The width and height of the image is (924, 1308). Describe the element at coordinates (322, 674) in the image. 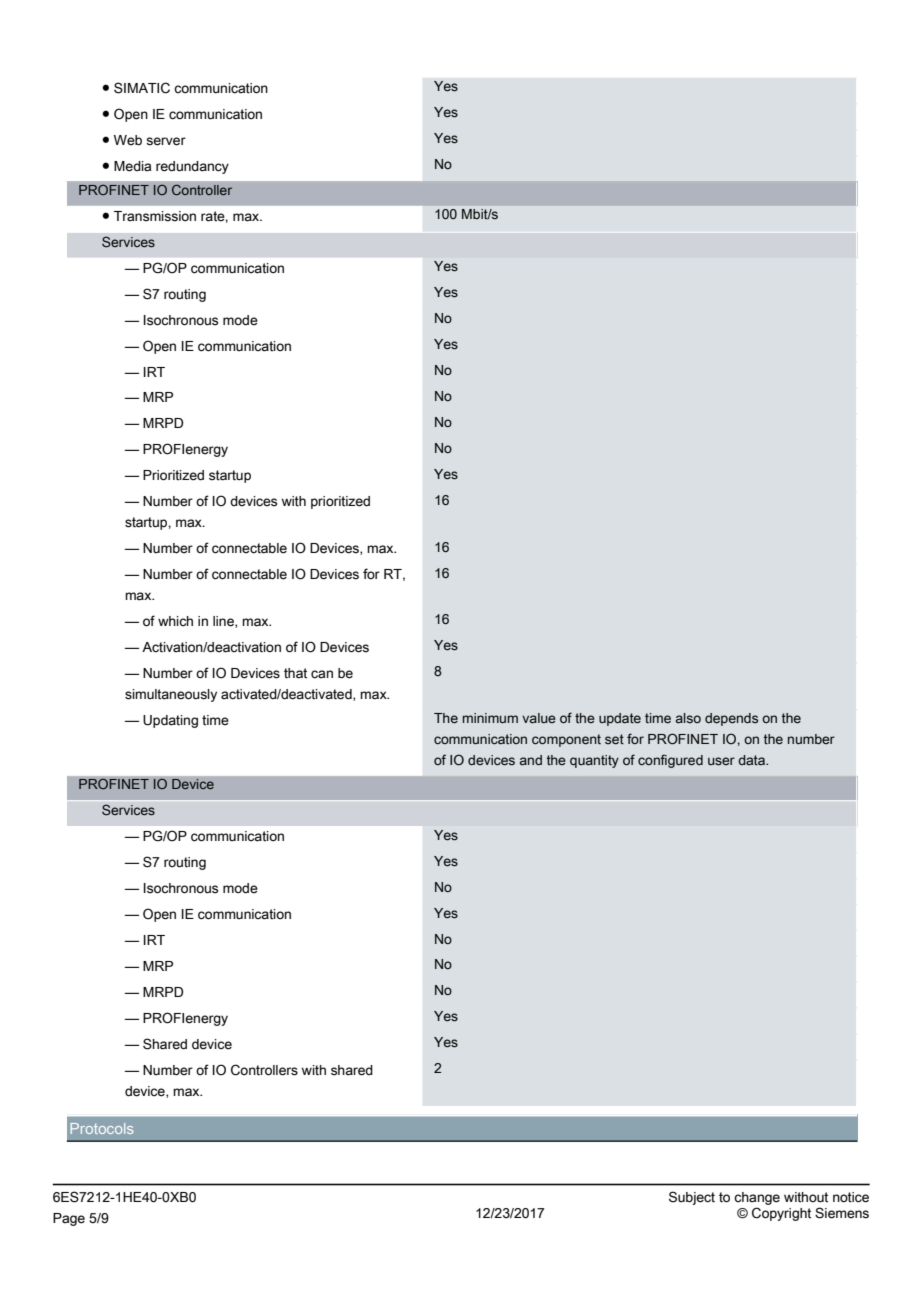

I see `can` at that location.
